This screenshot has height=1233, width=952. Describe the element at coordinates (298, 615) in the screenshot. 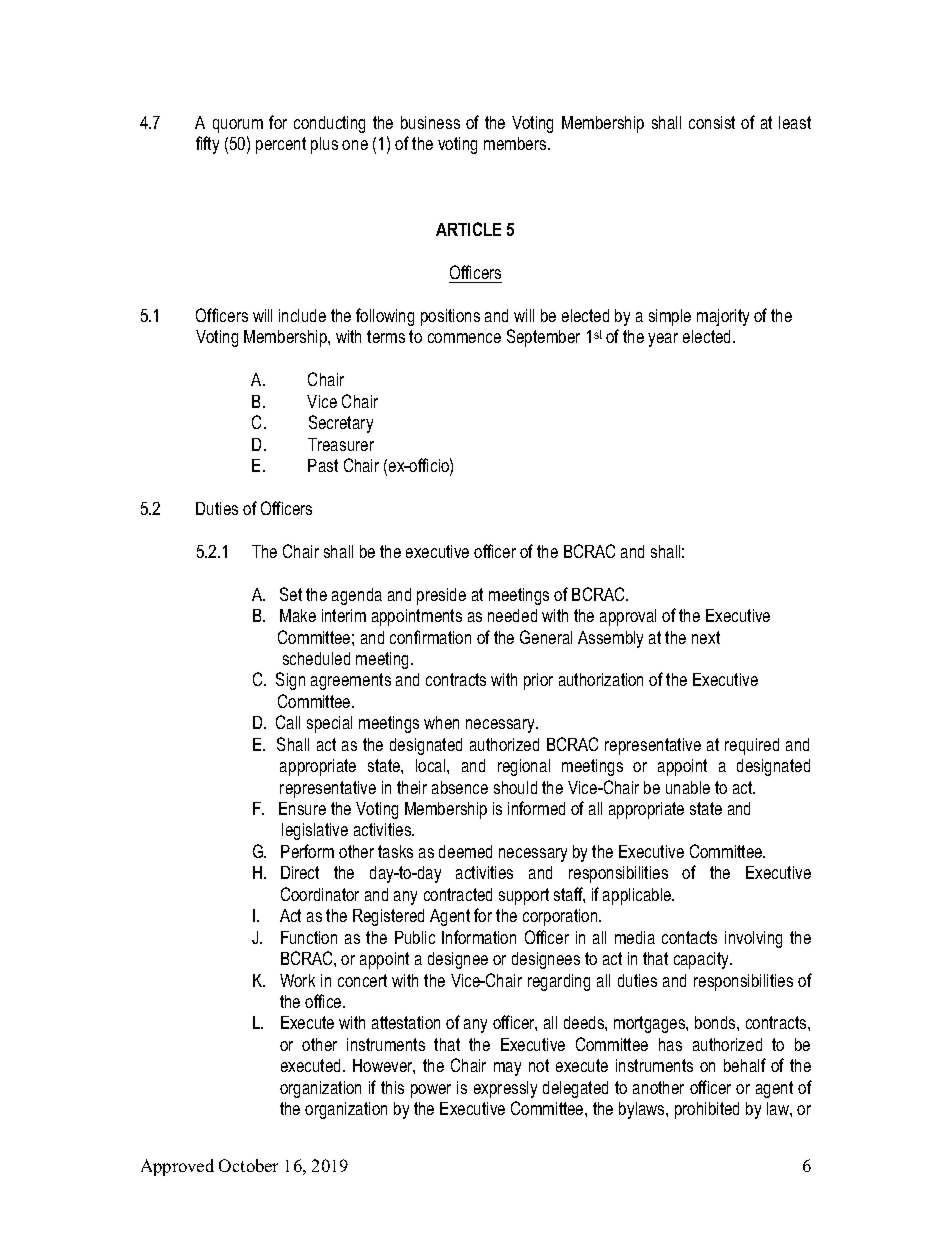

I see `Make` at that location.
